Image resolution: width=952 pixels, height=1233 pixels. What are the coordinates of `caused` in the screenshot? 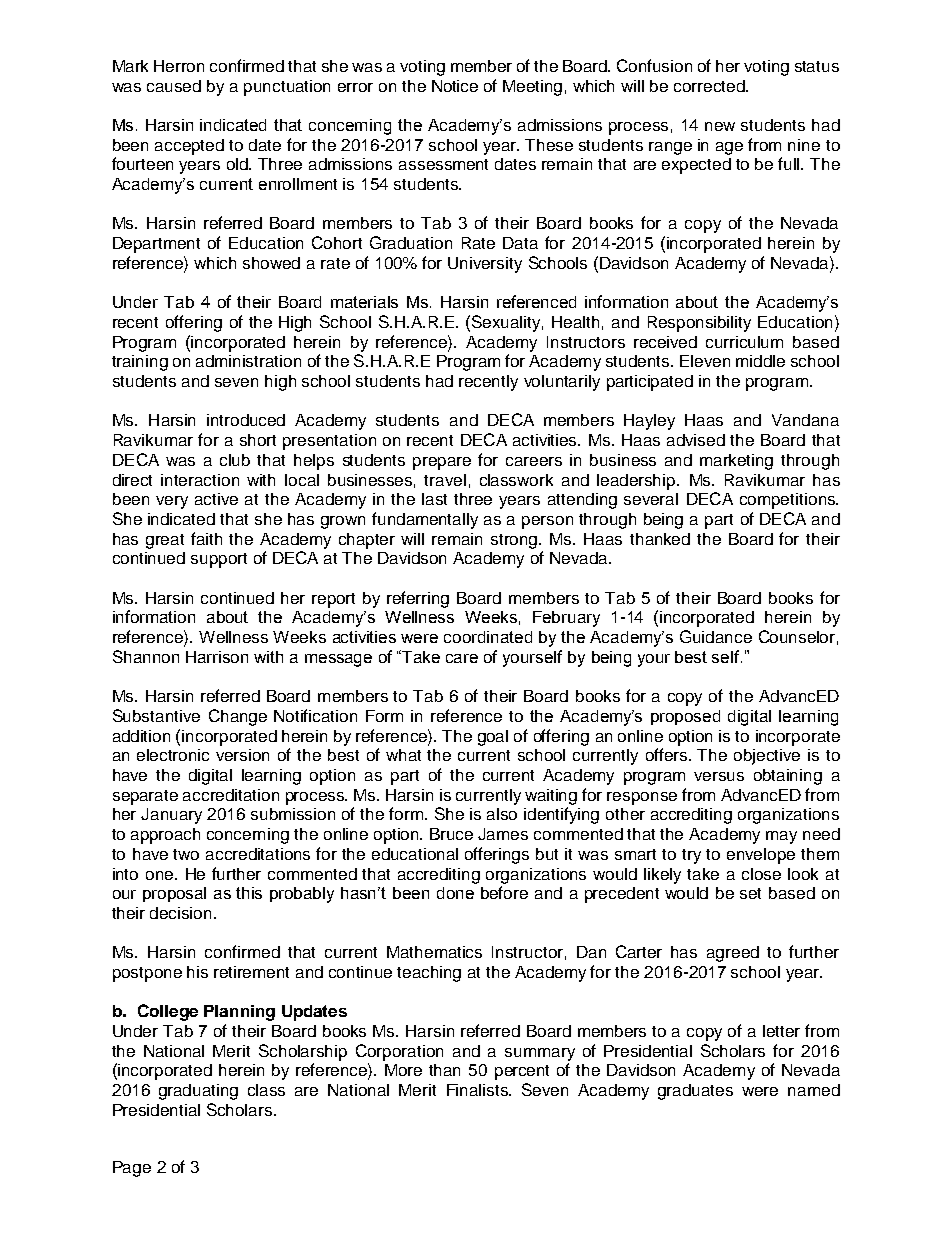 It's located at (174, 86).
